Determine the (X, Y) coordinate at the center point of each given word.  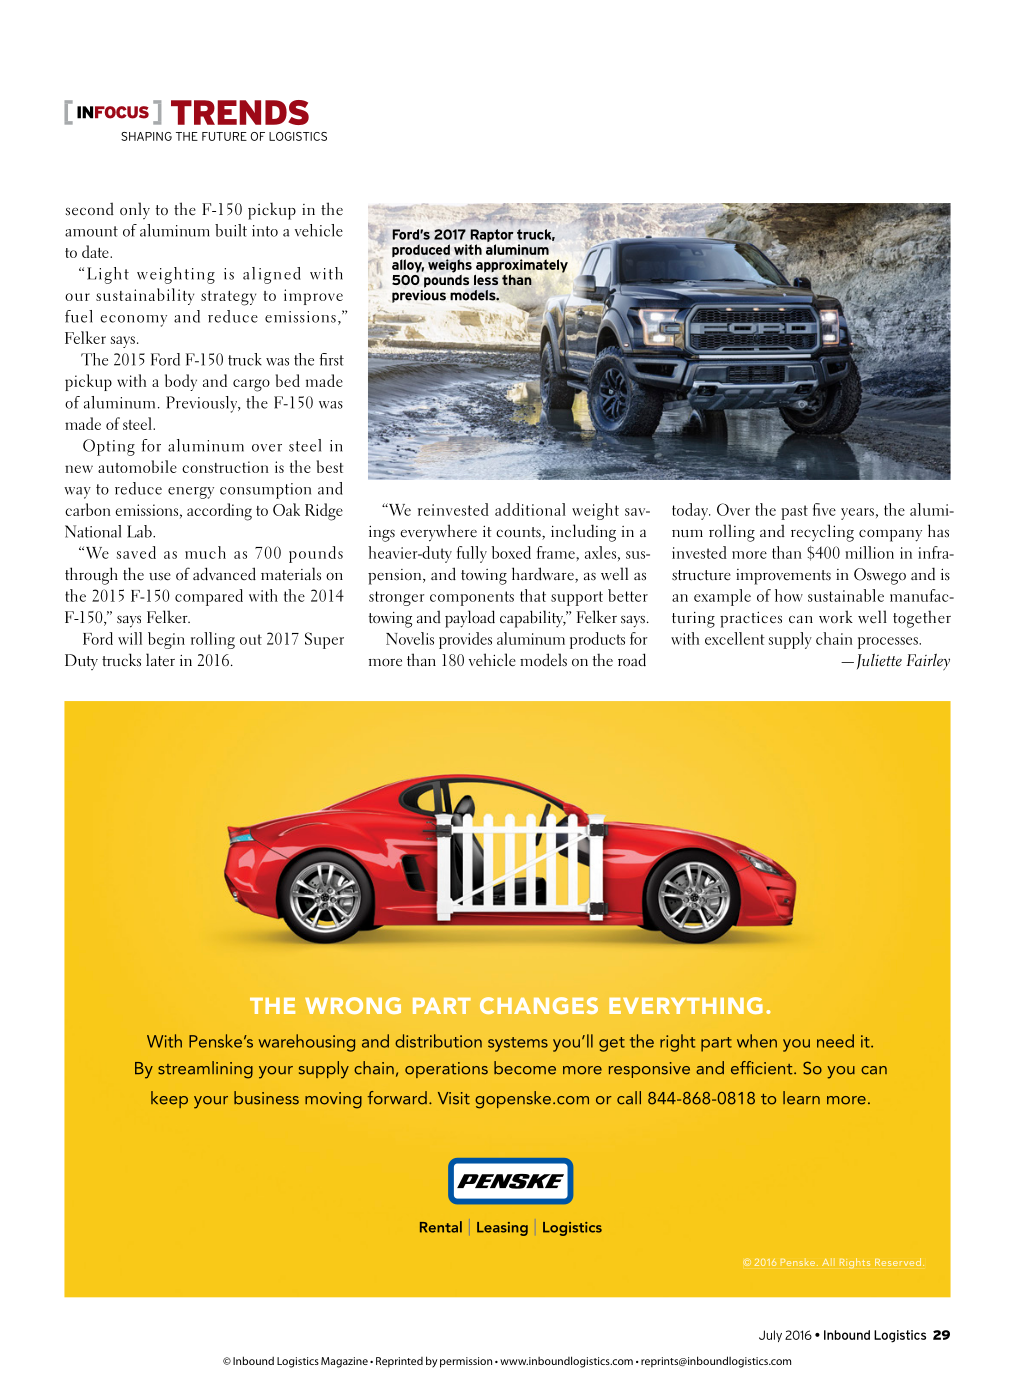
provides (465, 640)
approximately (522, 267)
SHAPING (146, 136)
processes (889, 643)
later (160, 660)
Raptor (492, 237)
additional (530, 509)
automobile (137, 466)
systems (518, 1044)
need (835, 1041)
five (824, 509)
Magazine (344, 1362)
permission (466, 1362)
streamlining (205, 1070)
